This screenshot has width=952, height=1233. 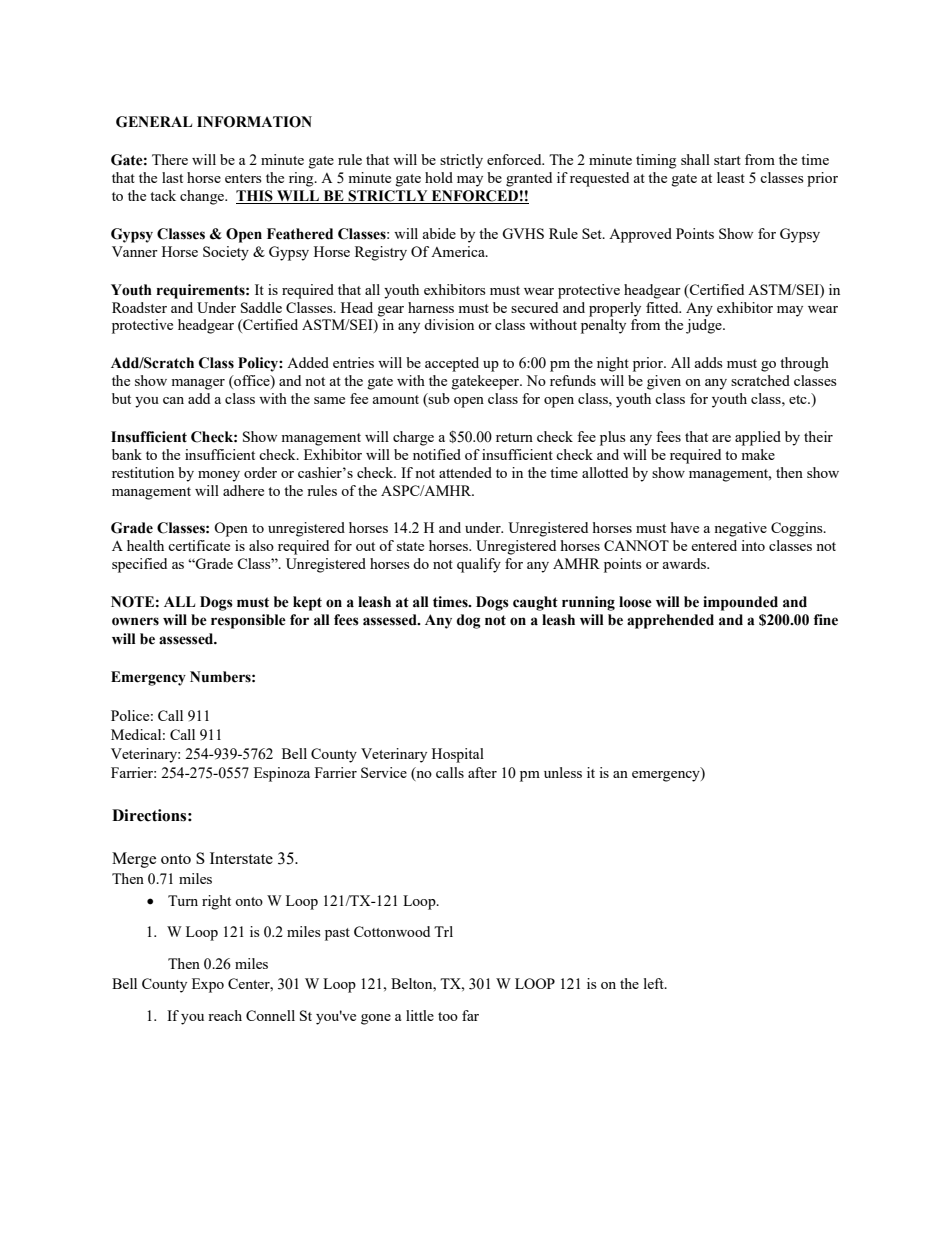 I want to click on left, so click(x=655, y=983).
